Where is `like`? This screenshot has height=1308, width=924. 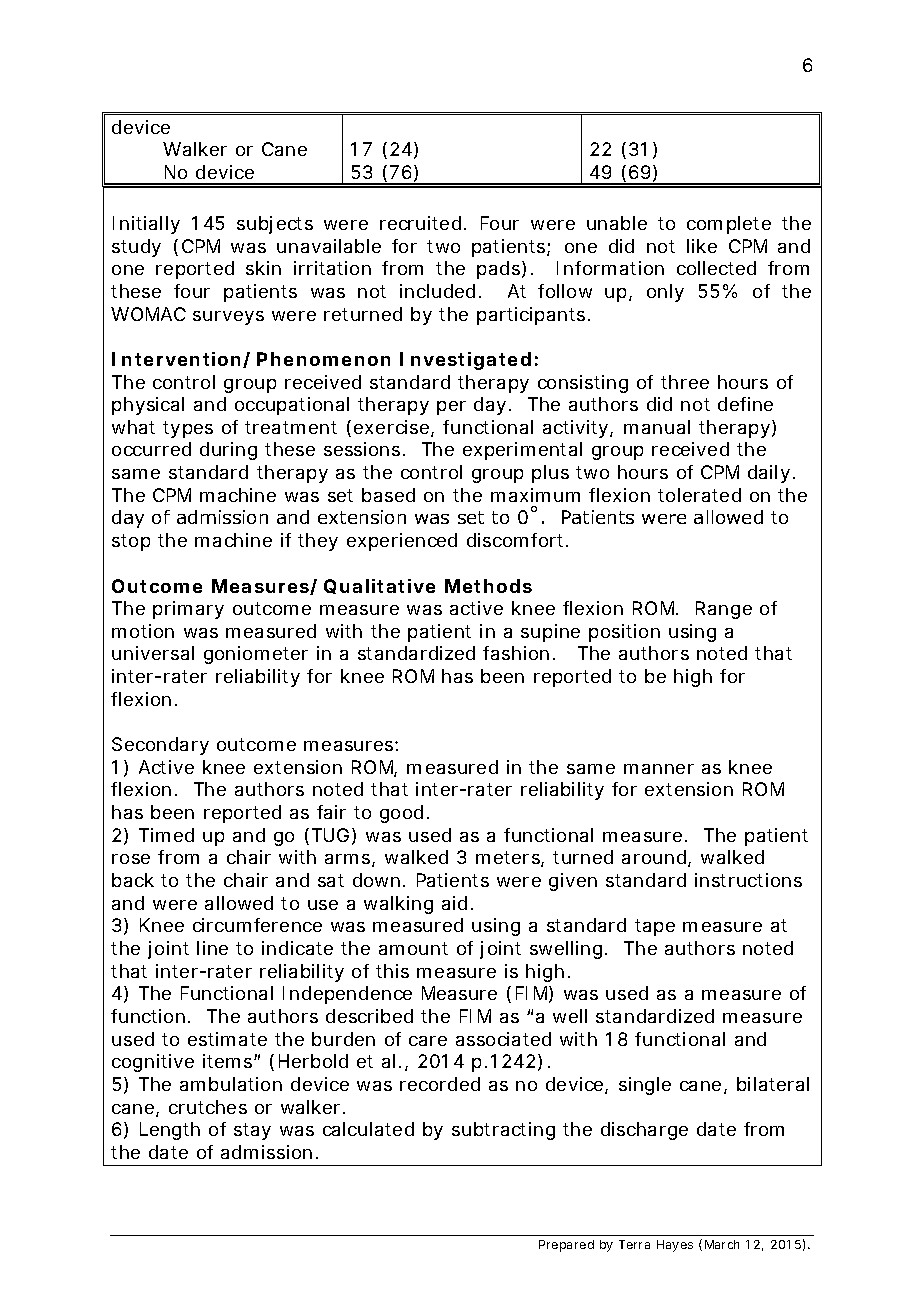 like is located at coordinates (702, 246).
